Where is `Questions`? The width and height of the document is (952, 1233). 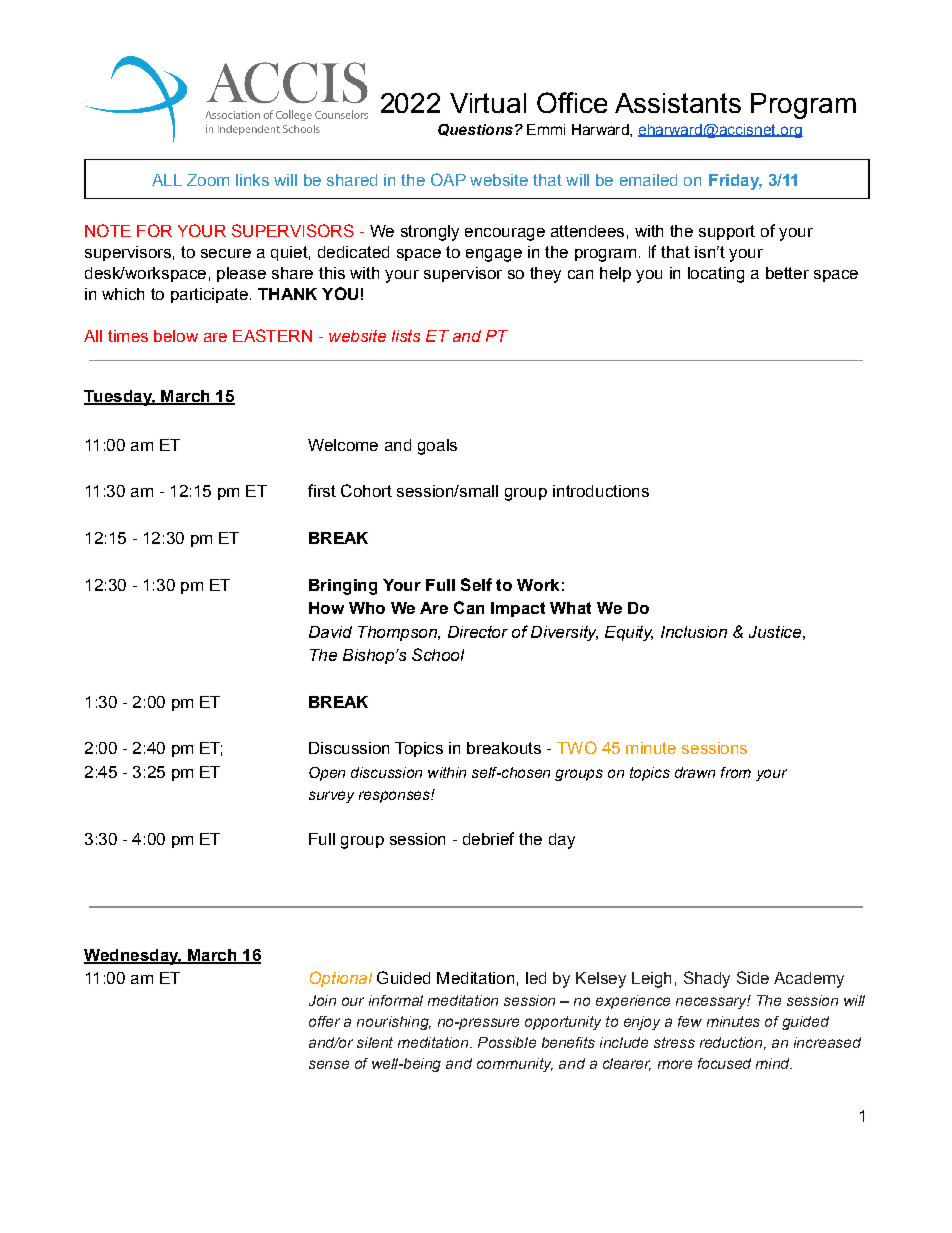 Questions is located at coordinates (475, 130).
